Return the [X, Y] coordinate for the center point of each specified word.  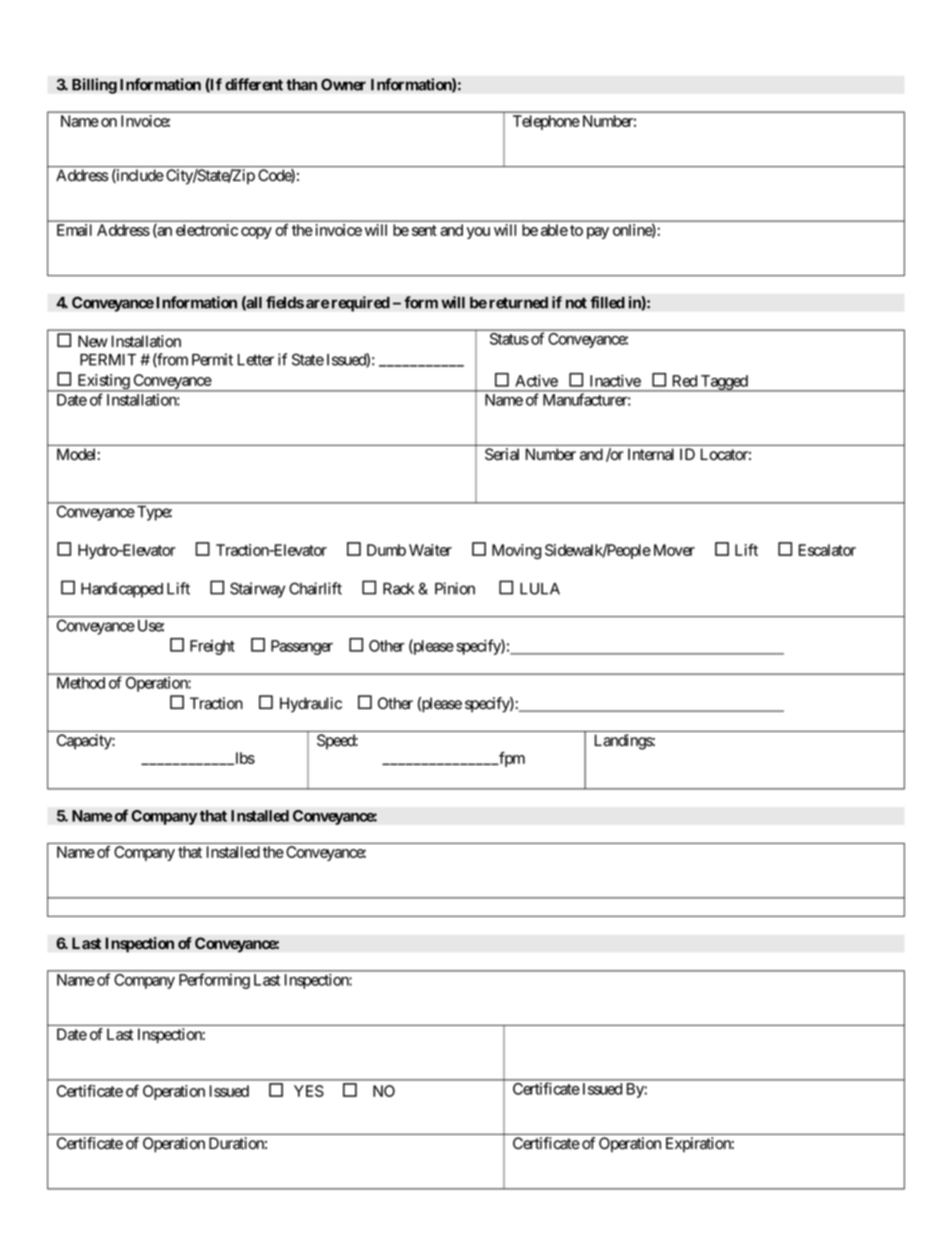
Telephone [546, 122]
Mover [674, 550]
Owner [343, 84]
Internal [651, 454]
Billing [94, 86]
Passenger [302, 647]
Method [81, 683]
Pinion [455, 588]
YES [309, 1091]
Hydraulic [311, 705]
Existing [103, 383]
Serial [502, 454]
